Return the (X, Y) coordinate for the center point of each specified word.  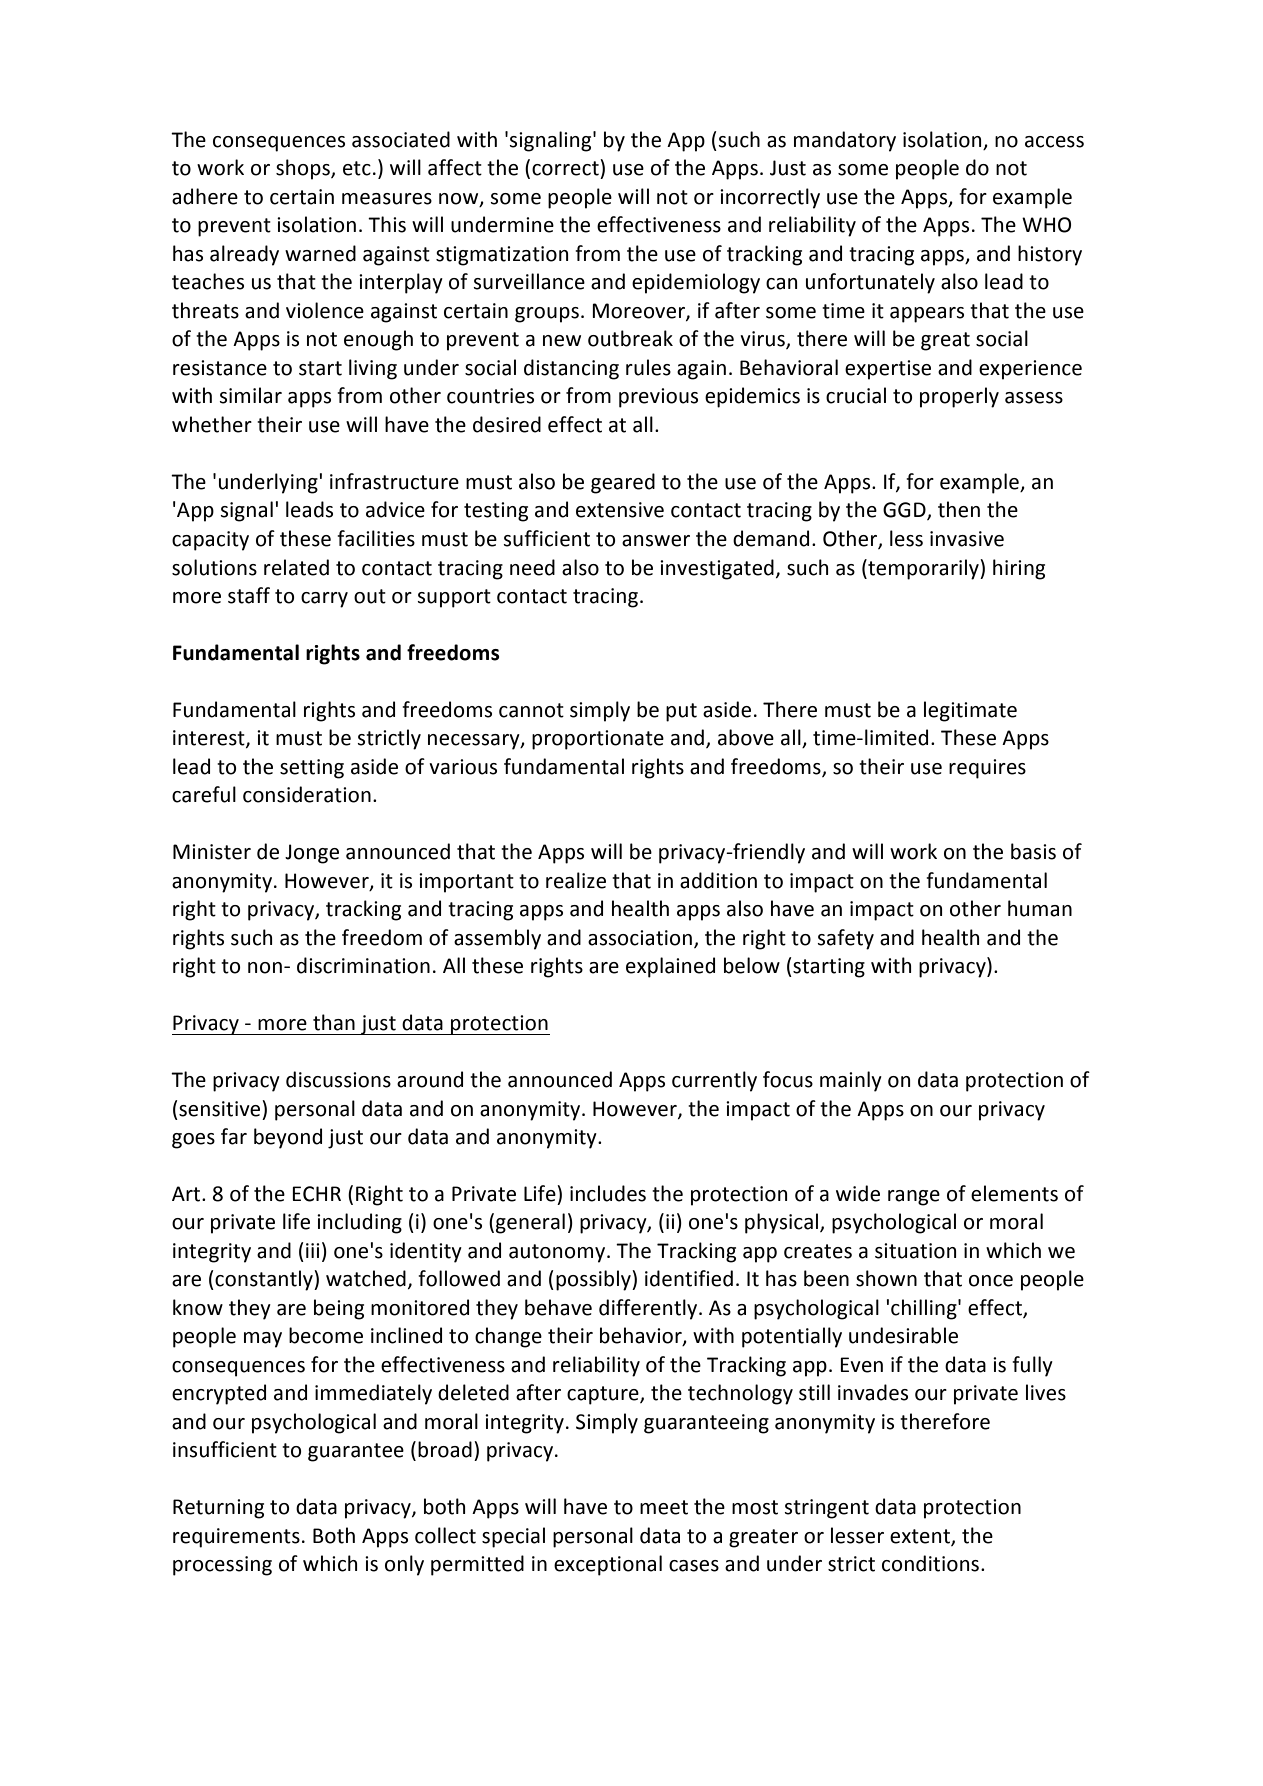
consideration (307, 794)
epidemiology (696, 283)
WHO (1046, 225)
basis (1033, 851)
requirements (236, 1538)
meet (664, 1507)
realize (576, 880)
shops (304, 169)
